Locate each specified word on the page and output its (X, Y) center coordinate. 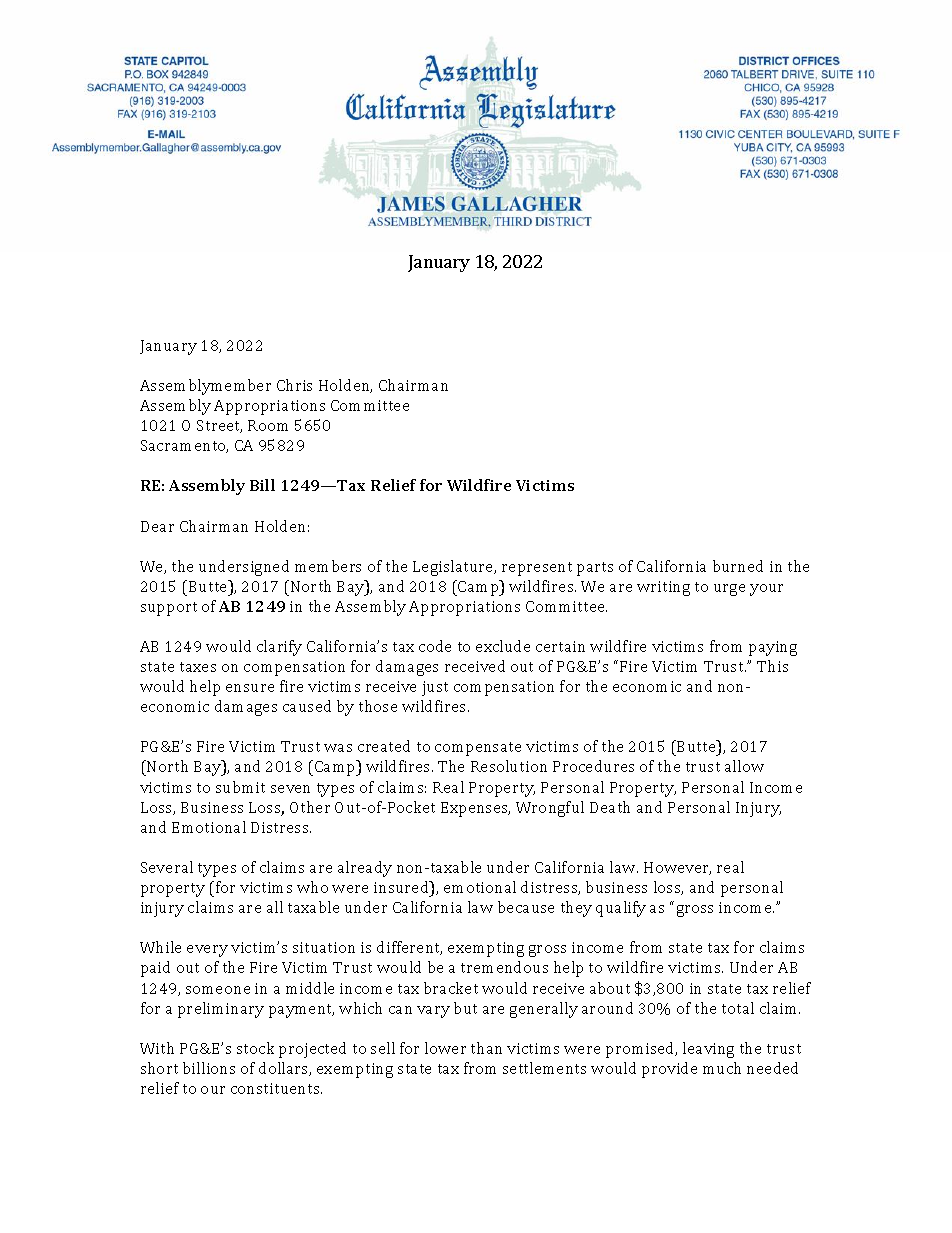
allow (744, 766)
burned (738, 566)
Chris (294, 385)
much (722, 1068)
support (169, 609)
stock (255, 1048)
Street (219, 426)
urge (729, 590)
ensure (250, 688)
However (677, 868)
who (312, 887)
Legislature (454, 568)
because (526, 907)
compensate (478, 749)
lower (445, 1048)
